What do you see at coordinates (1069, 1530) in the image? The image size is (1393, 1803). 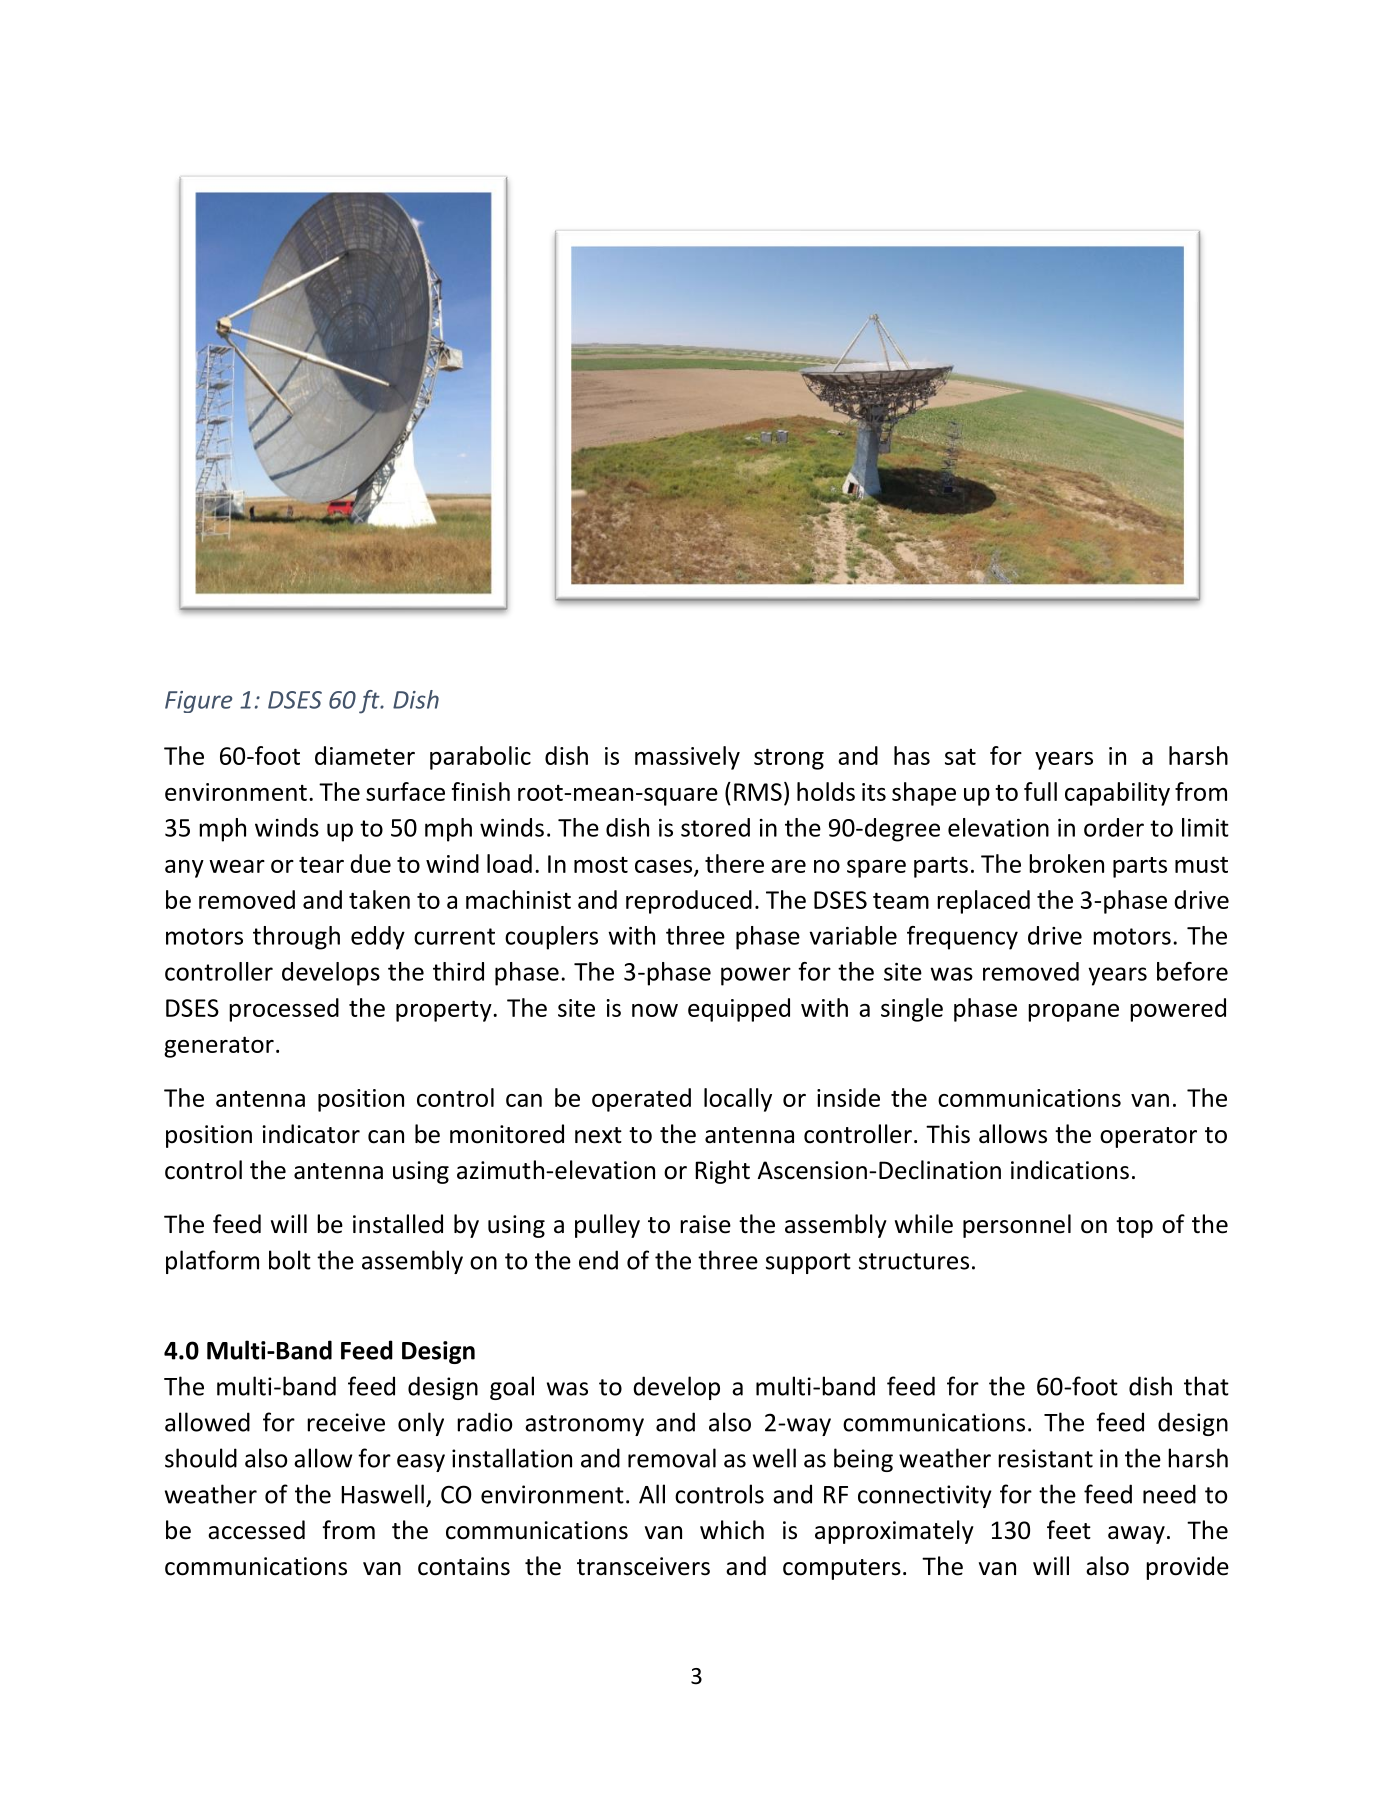 I see `feet` at bounding box center [1069, 1530].
